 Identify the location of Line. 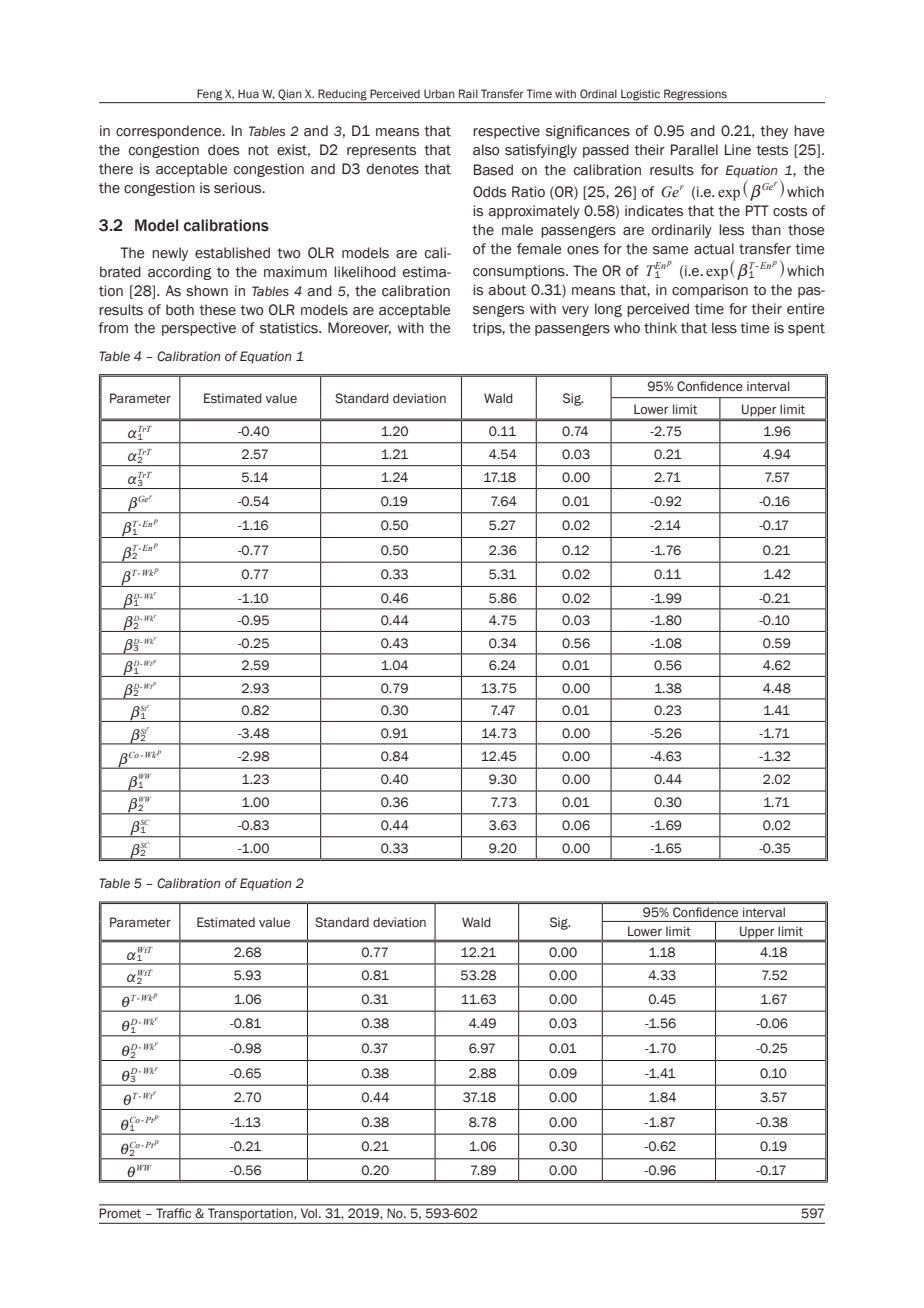
(738, 150).
